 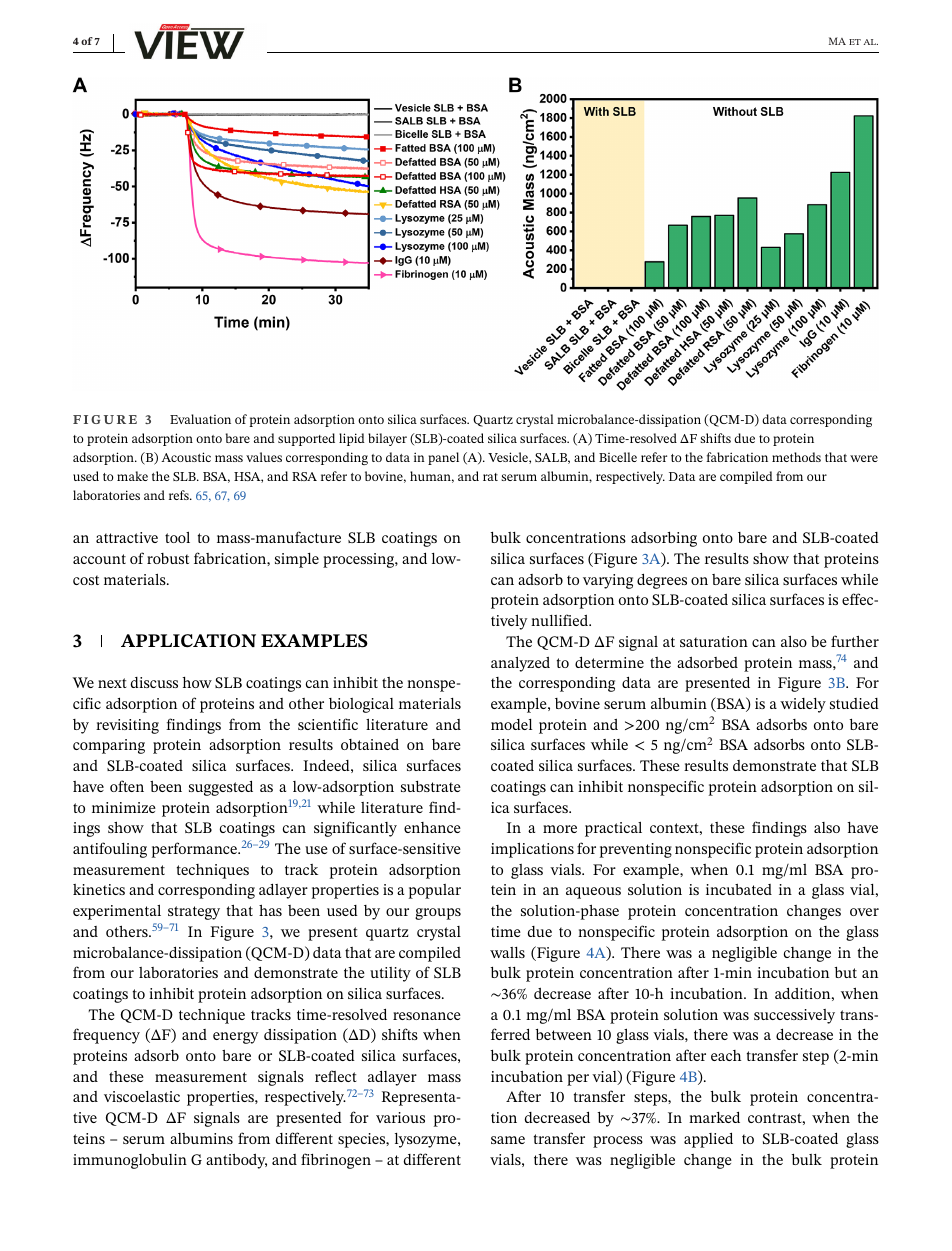 I want to click on practical, so click(x=613, y=829).
